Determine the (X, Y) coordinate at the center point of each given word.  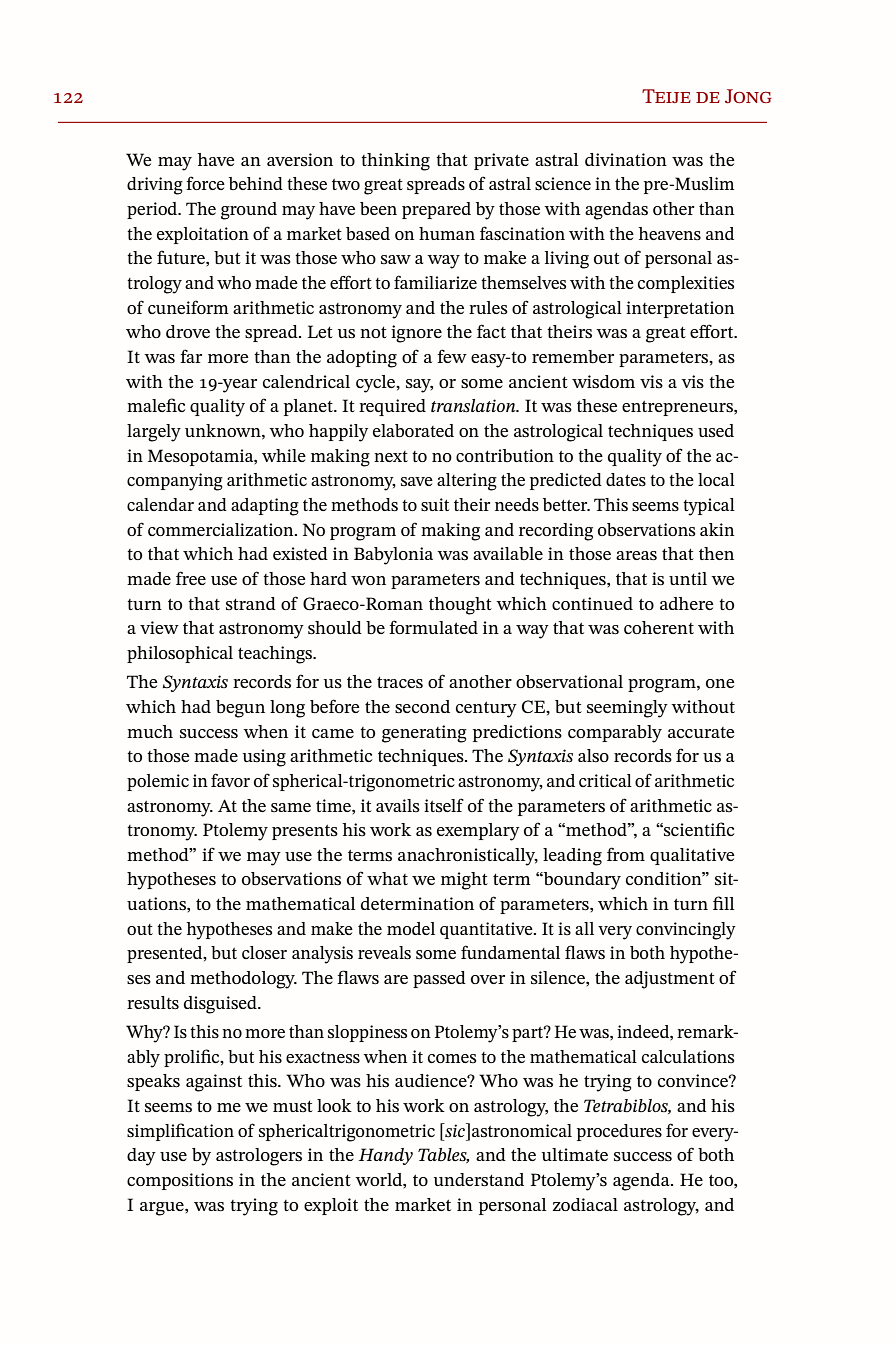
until (688, 578)
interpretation (680, 309)
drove (188, 331)
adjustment (670, 980)
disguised (221, 1005)
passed (439, 979)
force (205, 183)
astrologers (259, 1157)
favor (230, 780)
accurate (701, 732)
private (501, 161)
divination (626, 159)
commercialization (222, 529)
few (452, 356)
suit (435, 505)
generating (424, 734)
